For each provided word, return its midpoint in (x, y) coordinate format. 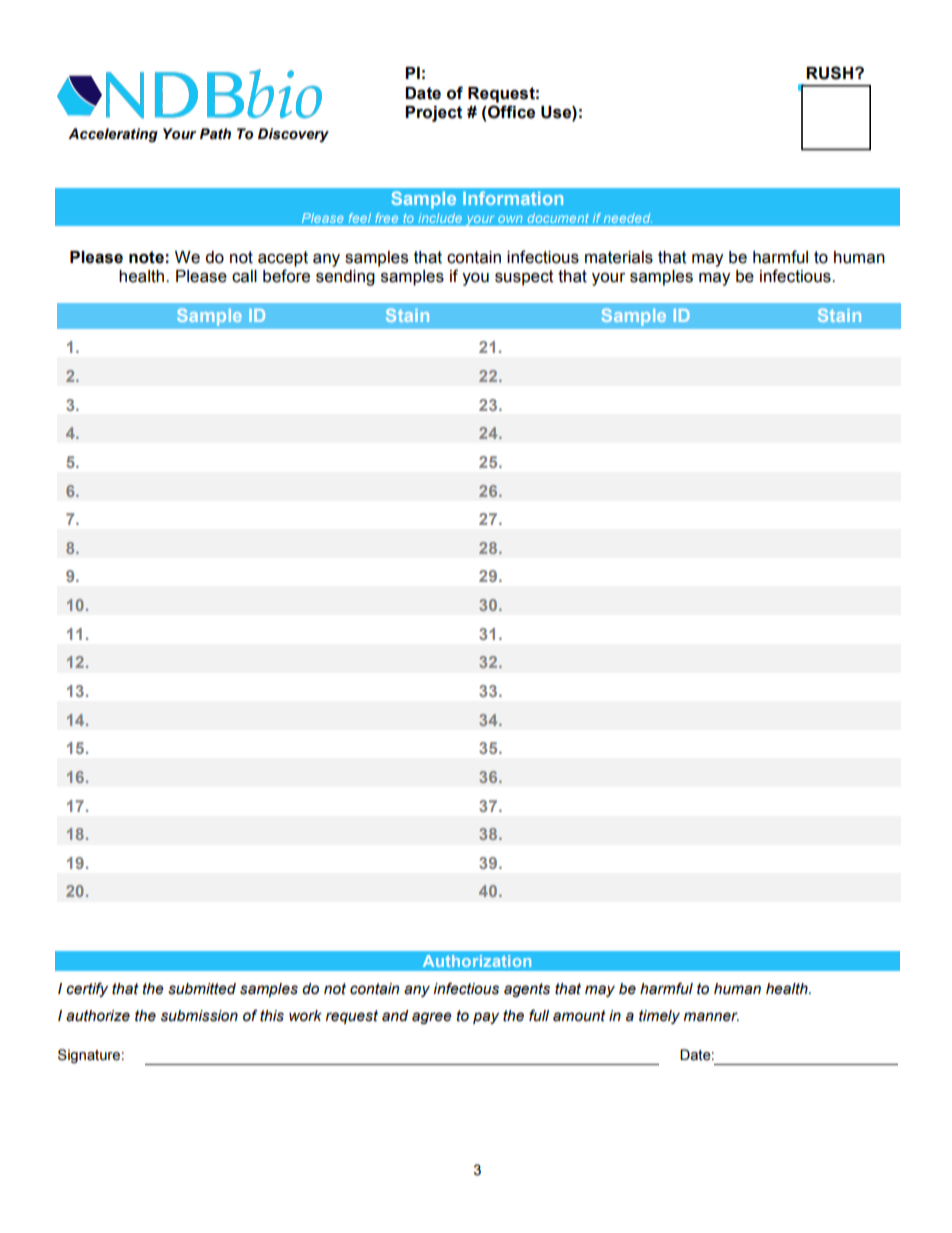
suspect (524, 278)
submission (199, 1016)
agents (527, 990)
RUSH (831, 73)
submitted (202, 989)
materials (619, 257)
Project (433, 114)
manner (711, 1017)
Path (215, 134)
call (244, 276)
